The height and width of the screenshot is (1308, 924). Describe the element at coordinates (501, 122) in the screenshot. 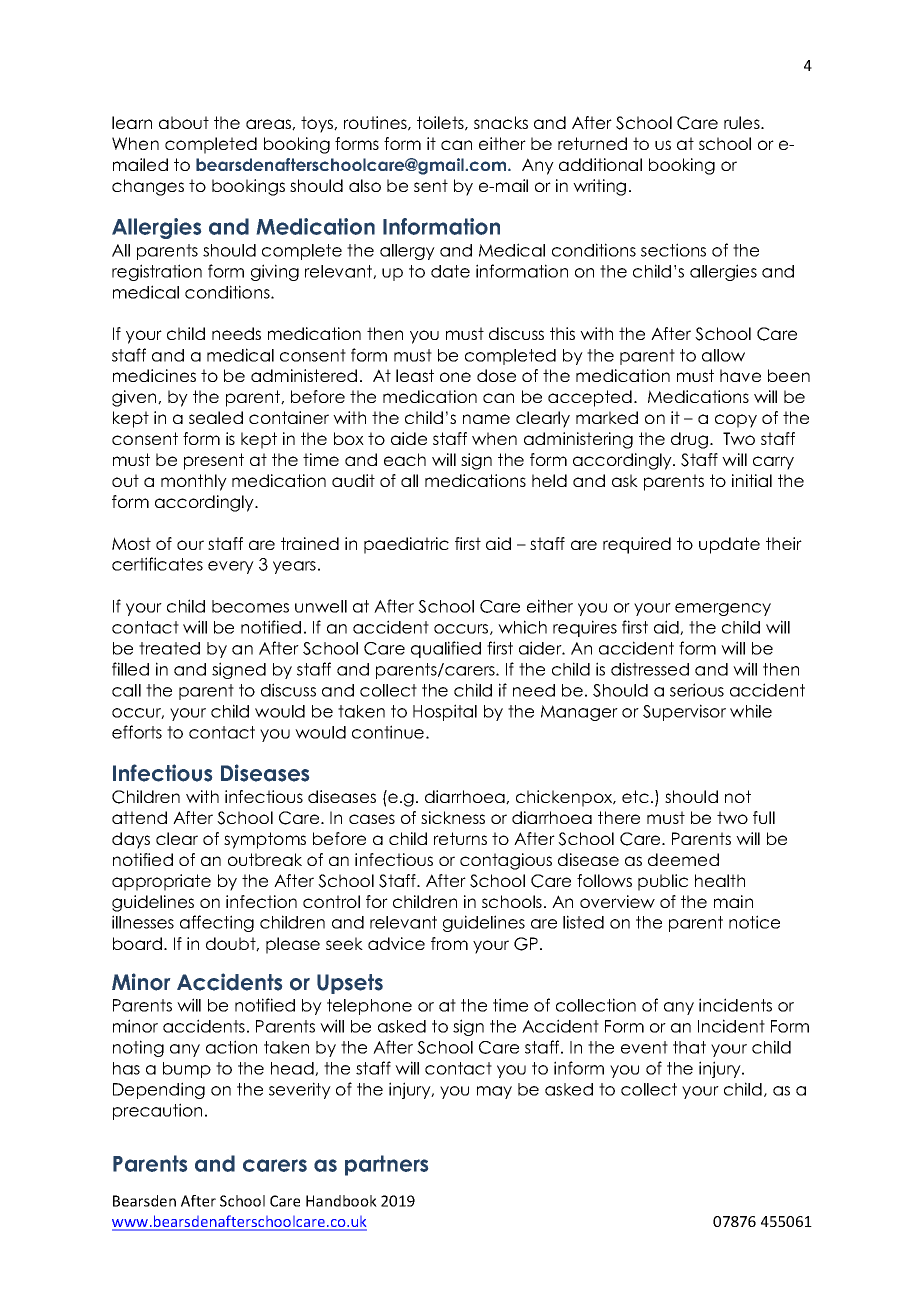

I see `snacks` at that location.
